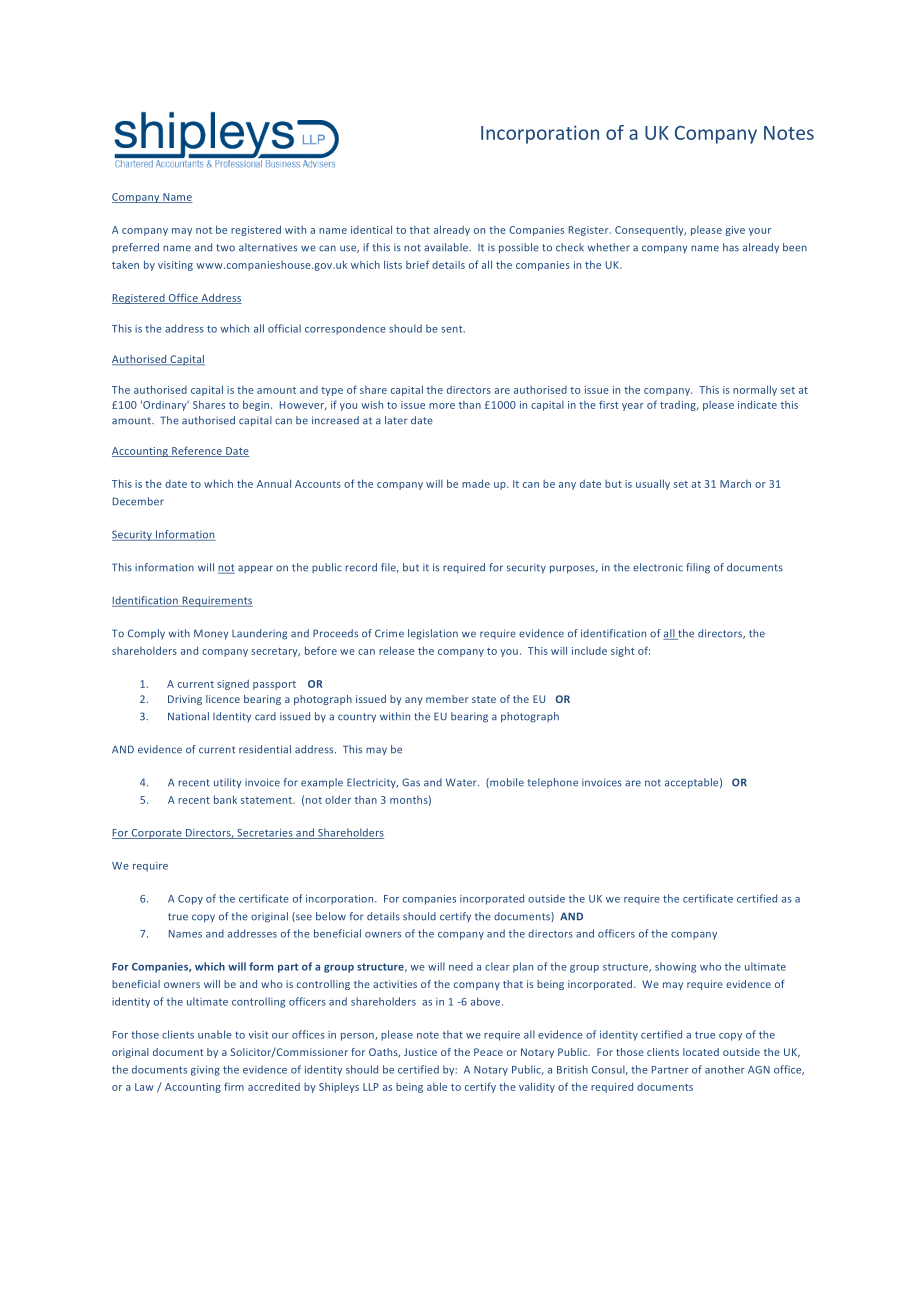 This screenshot has height=1308, width=924. Describe the element at coordinates (433, 634) in the screenshot. I see `legislation` at that location.
